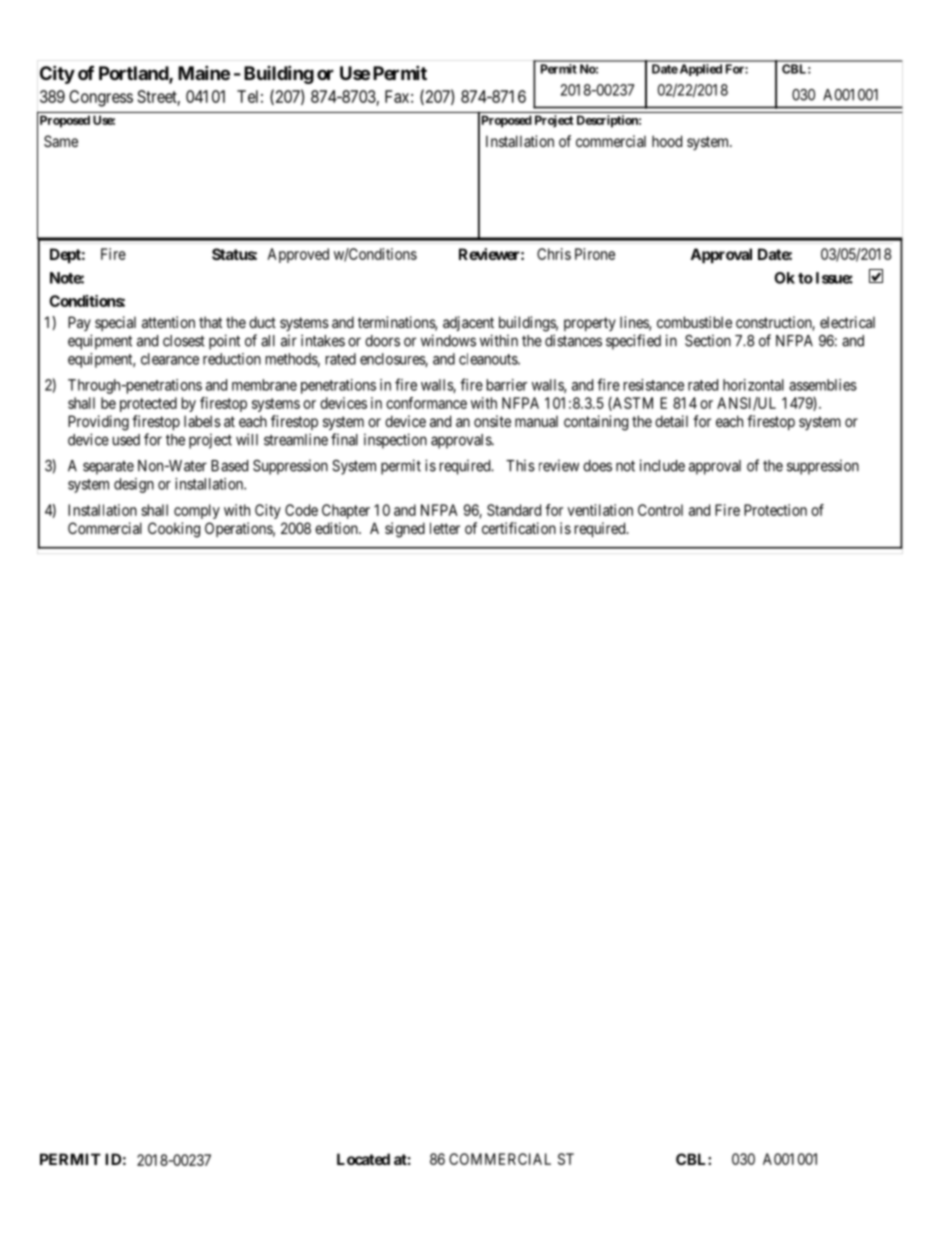  What do you see at coordinates (445, 528) in the document?
I see `letter` at bounding box center [445, 528].
